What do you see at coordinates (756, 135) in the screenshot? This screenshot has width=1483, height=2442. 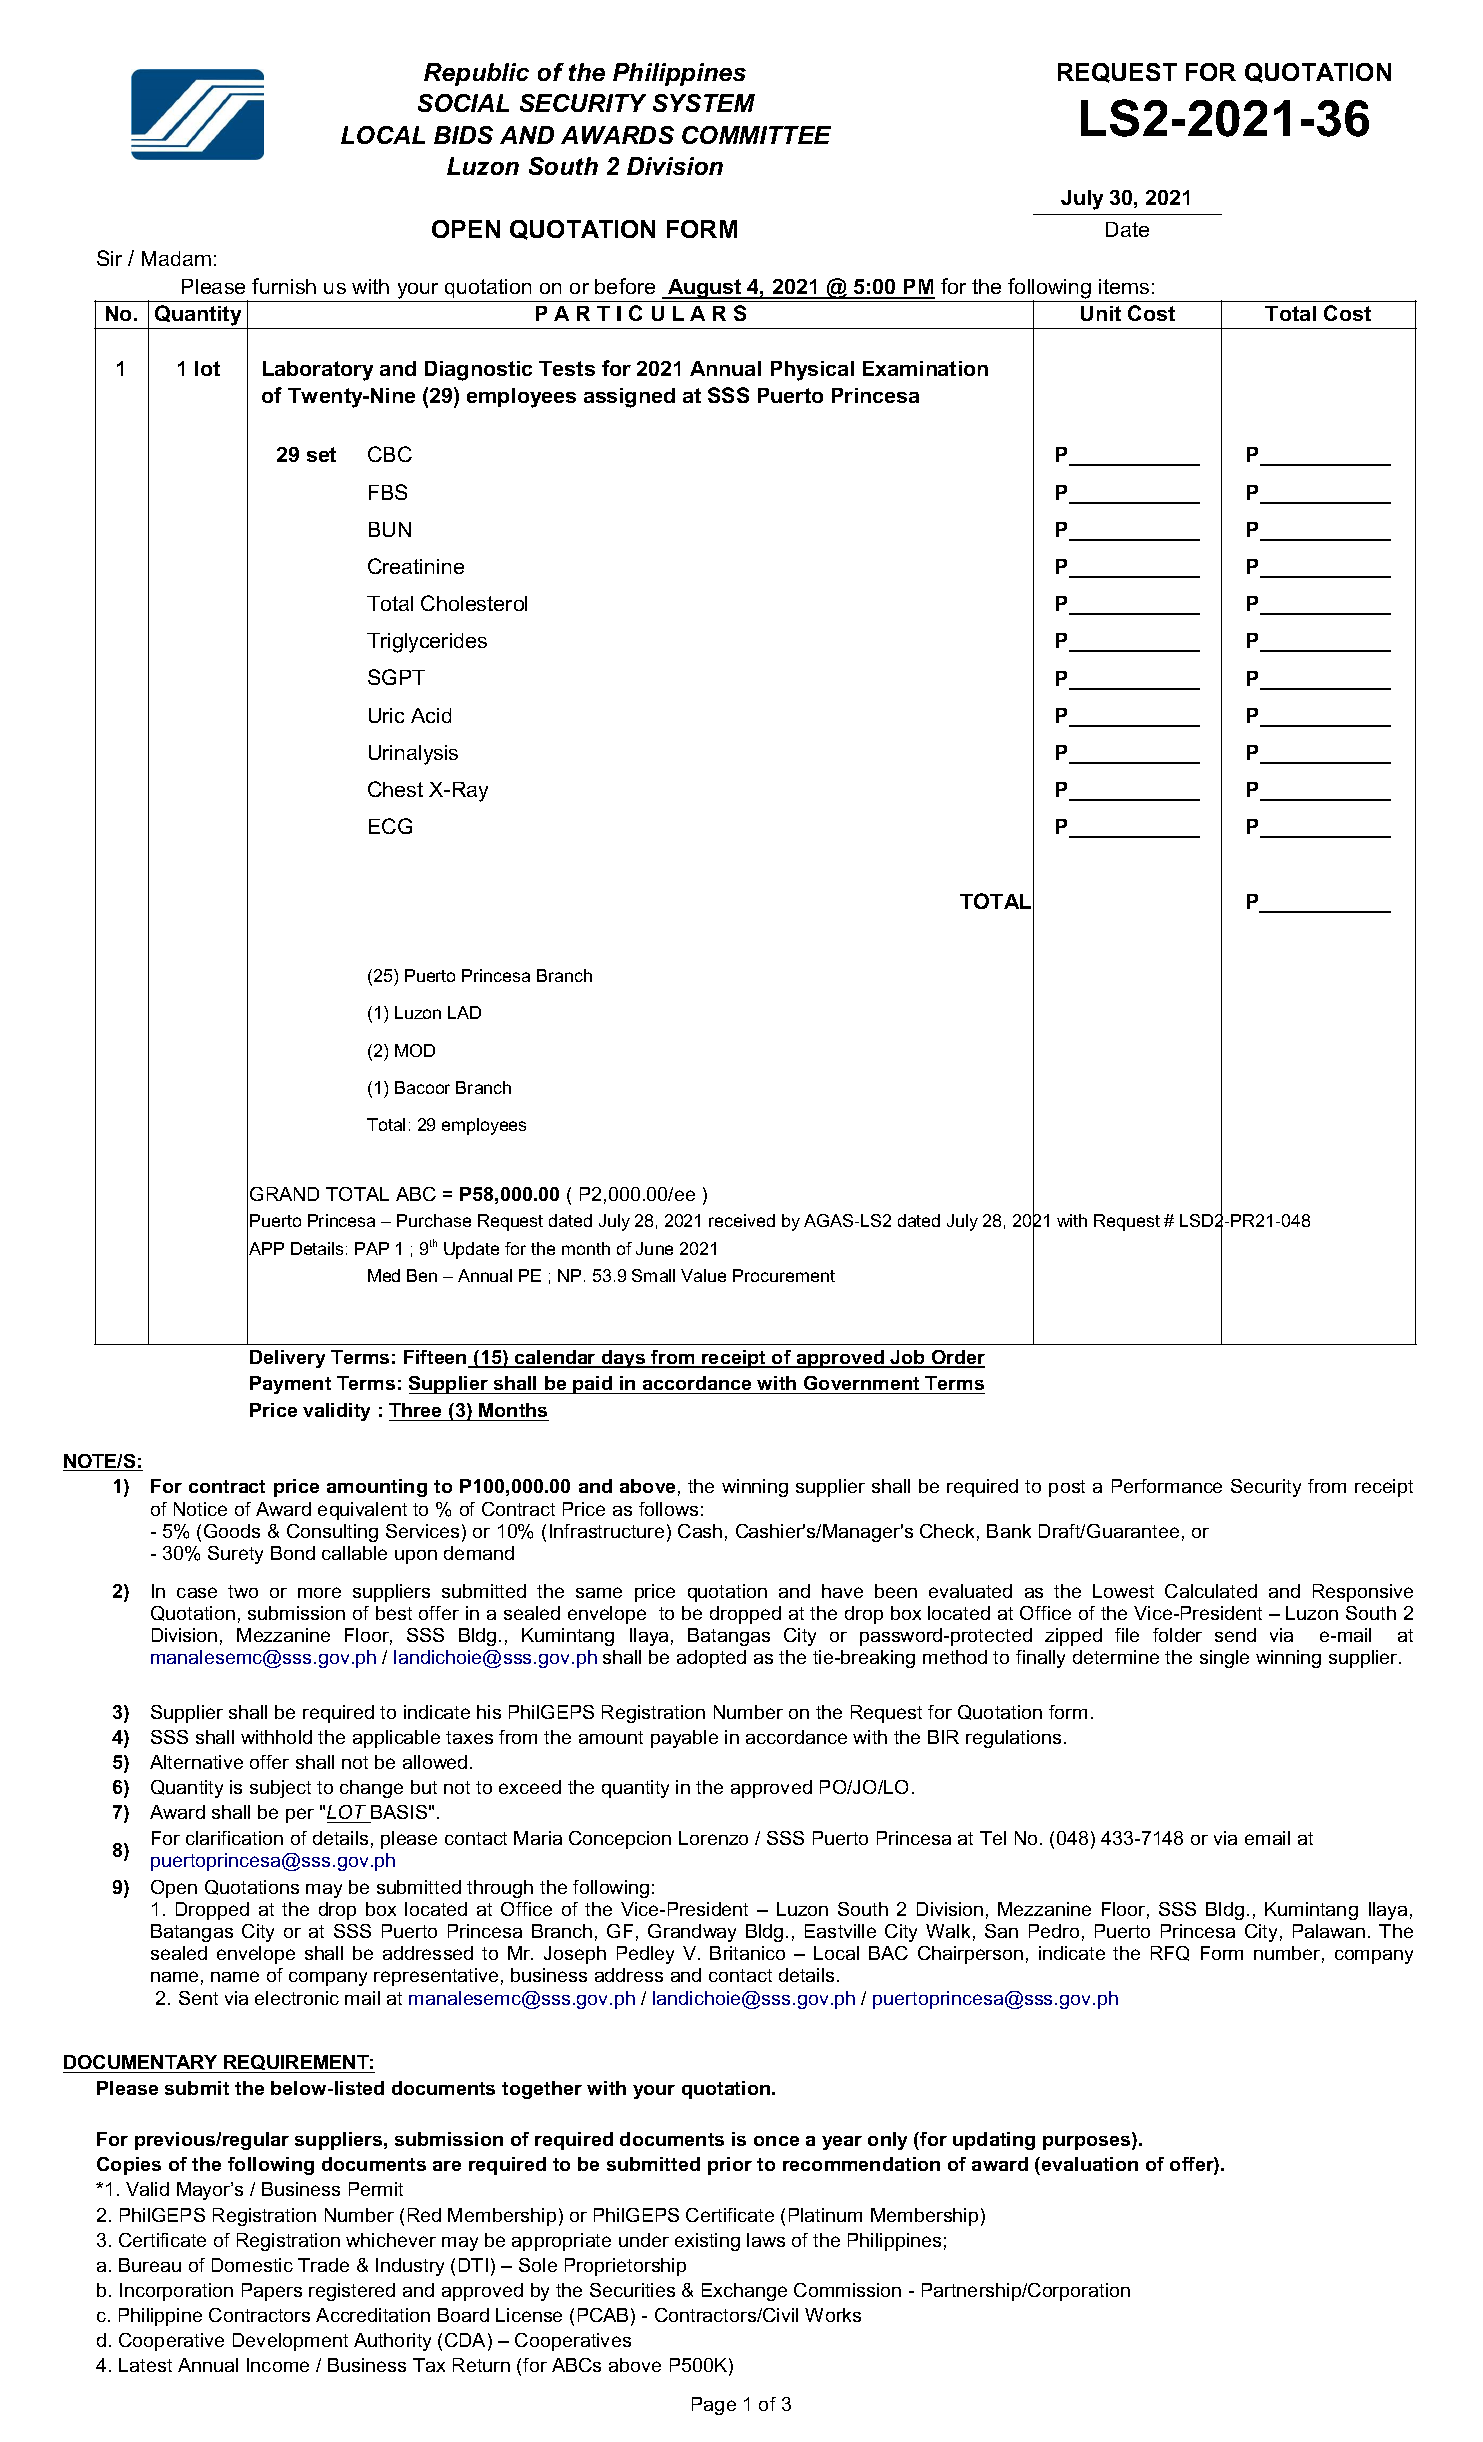 I see `COMMITTEE` at bounding box center [756, 135].
